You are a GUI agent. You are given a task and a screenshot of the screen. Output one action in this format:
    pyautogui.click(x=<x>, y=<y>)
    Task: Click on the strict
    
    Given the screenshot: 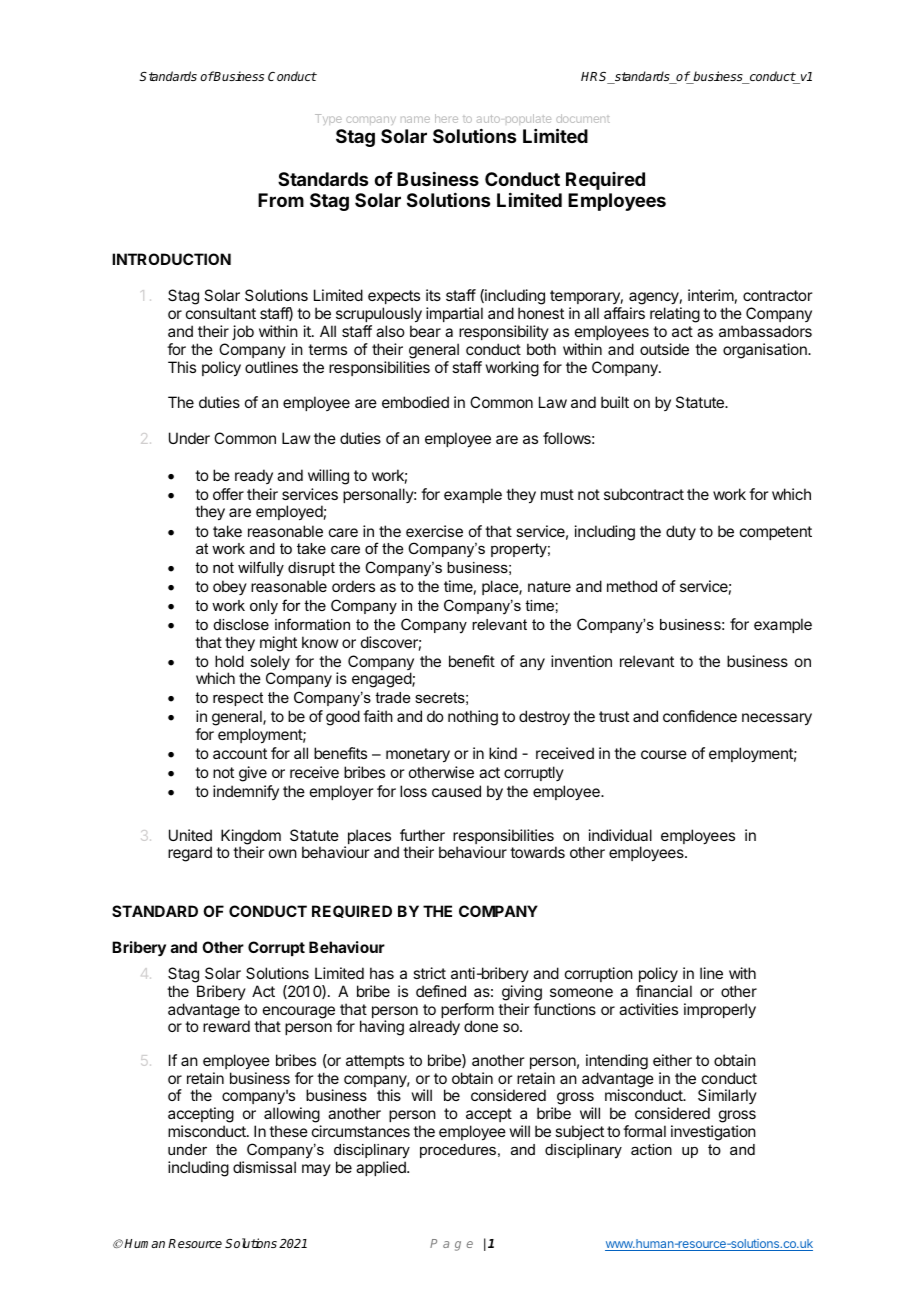 What is the action you would take?
    pyautogui.click(x=429, y=973)
